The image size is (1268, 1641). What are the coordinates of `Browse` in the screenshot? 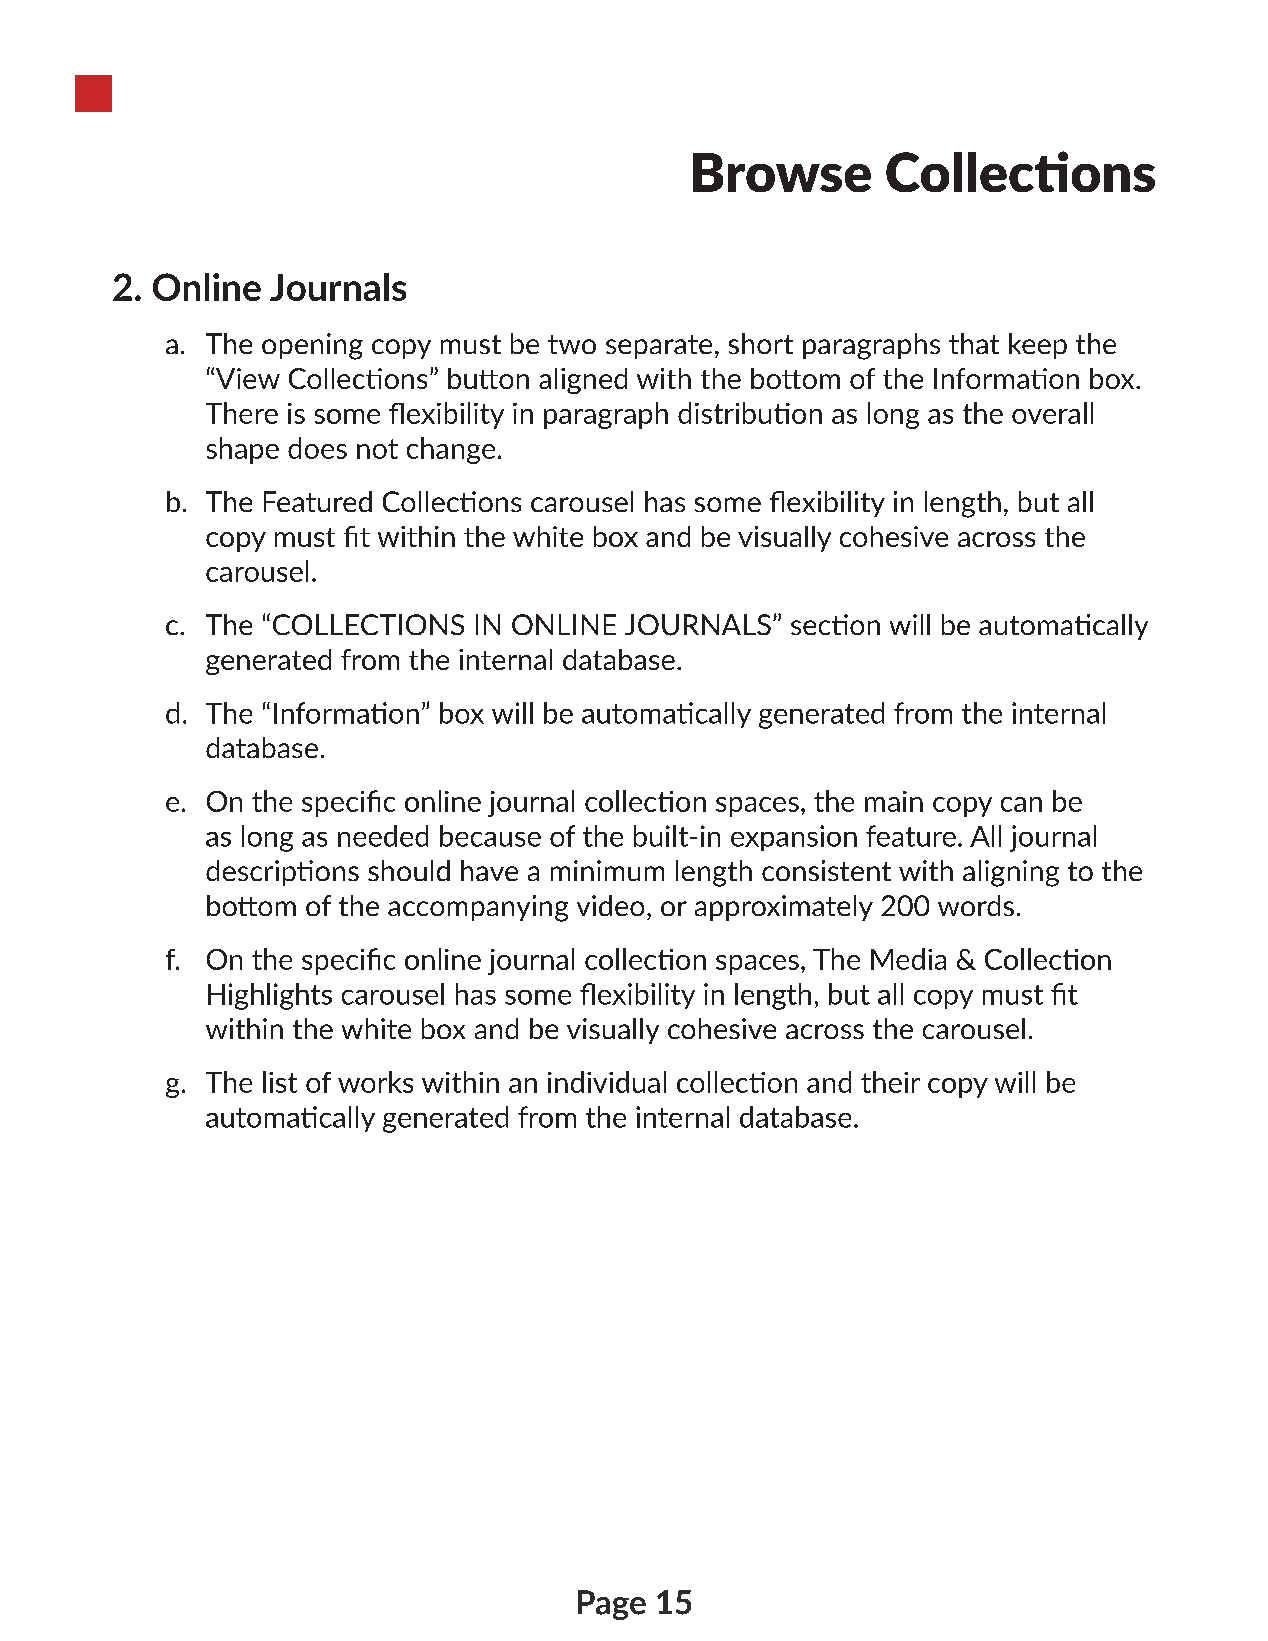 It's located at (782, 172).
